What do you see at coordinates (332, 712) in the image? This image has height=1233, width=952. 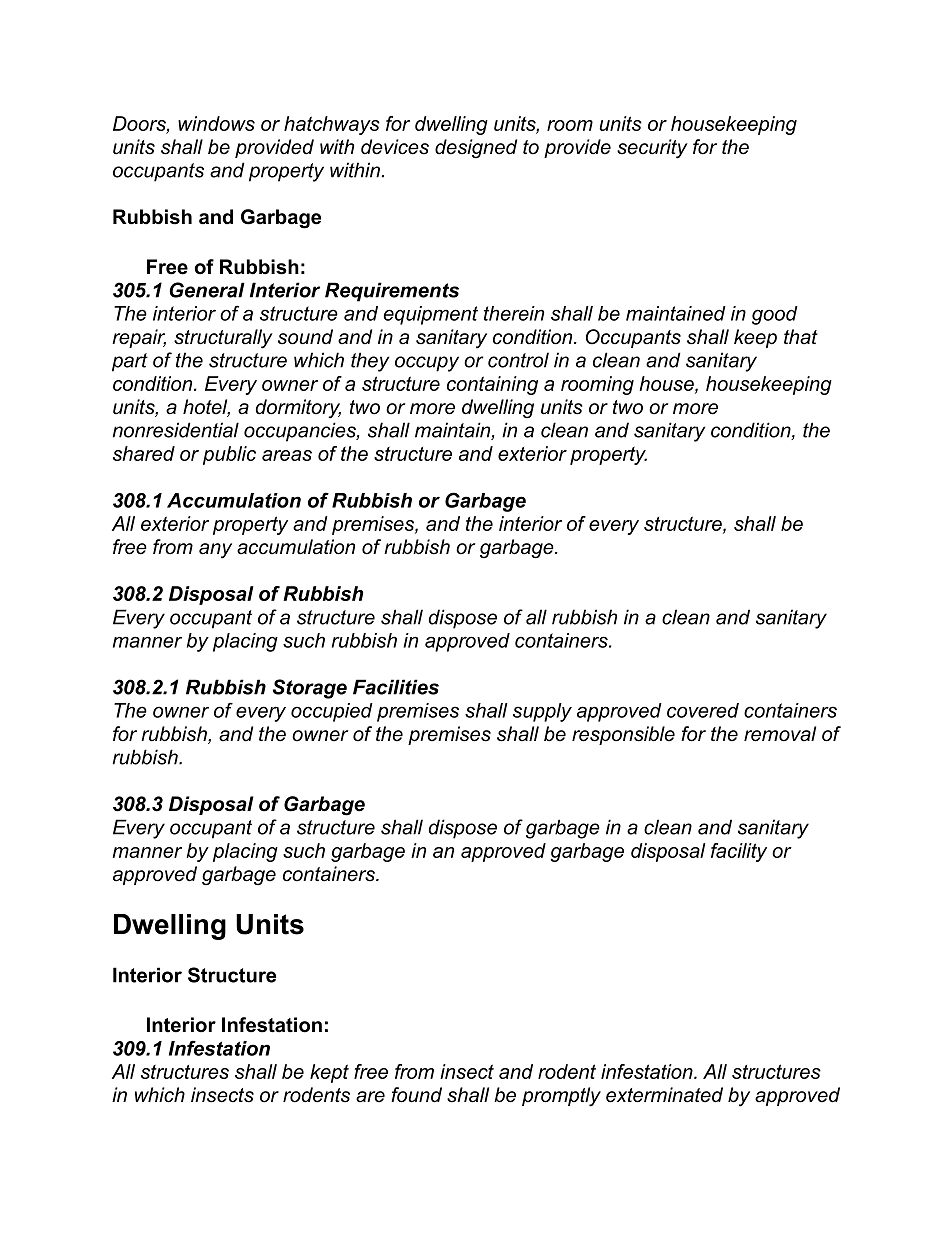 I see `occupied` at bounding box center [332, 712].
